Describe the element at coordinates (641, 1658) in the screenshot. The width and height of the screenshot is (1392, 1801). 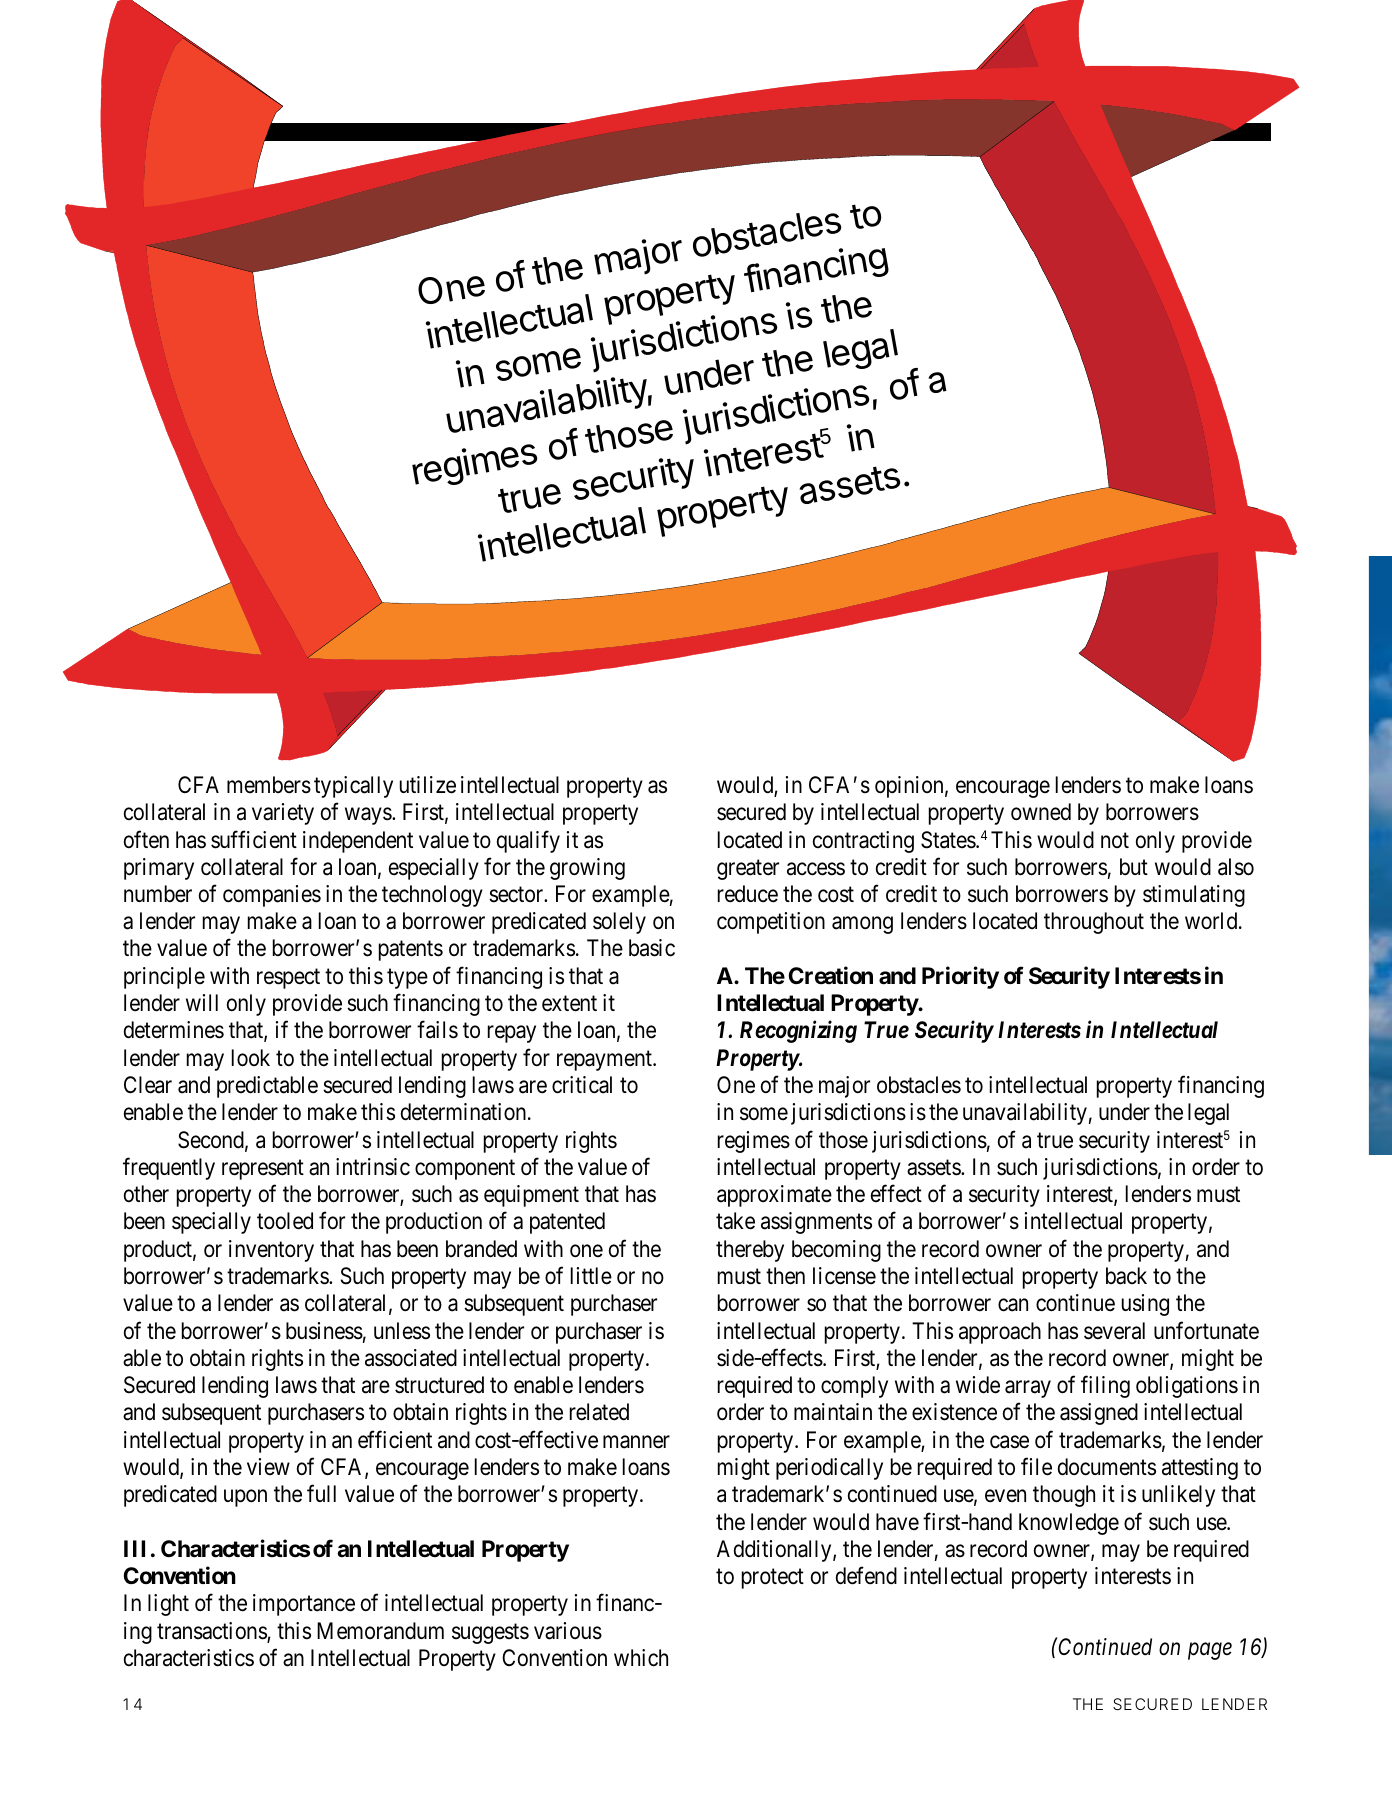
I see `which` at that location.
